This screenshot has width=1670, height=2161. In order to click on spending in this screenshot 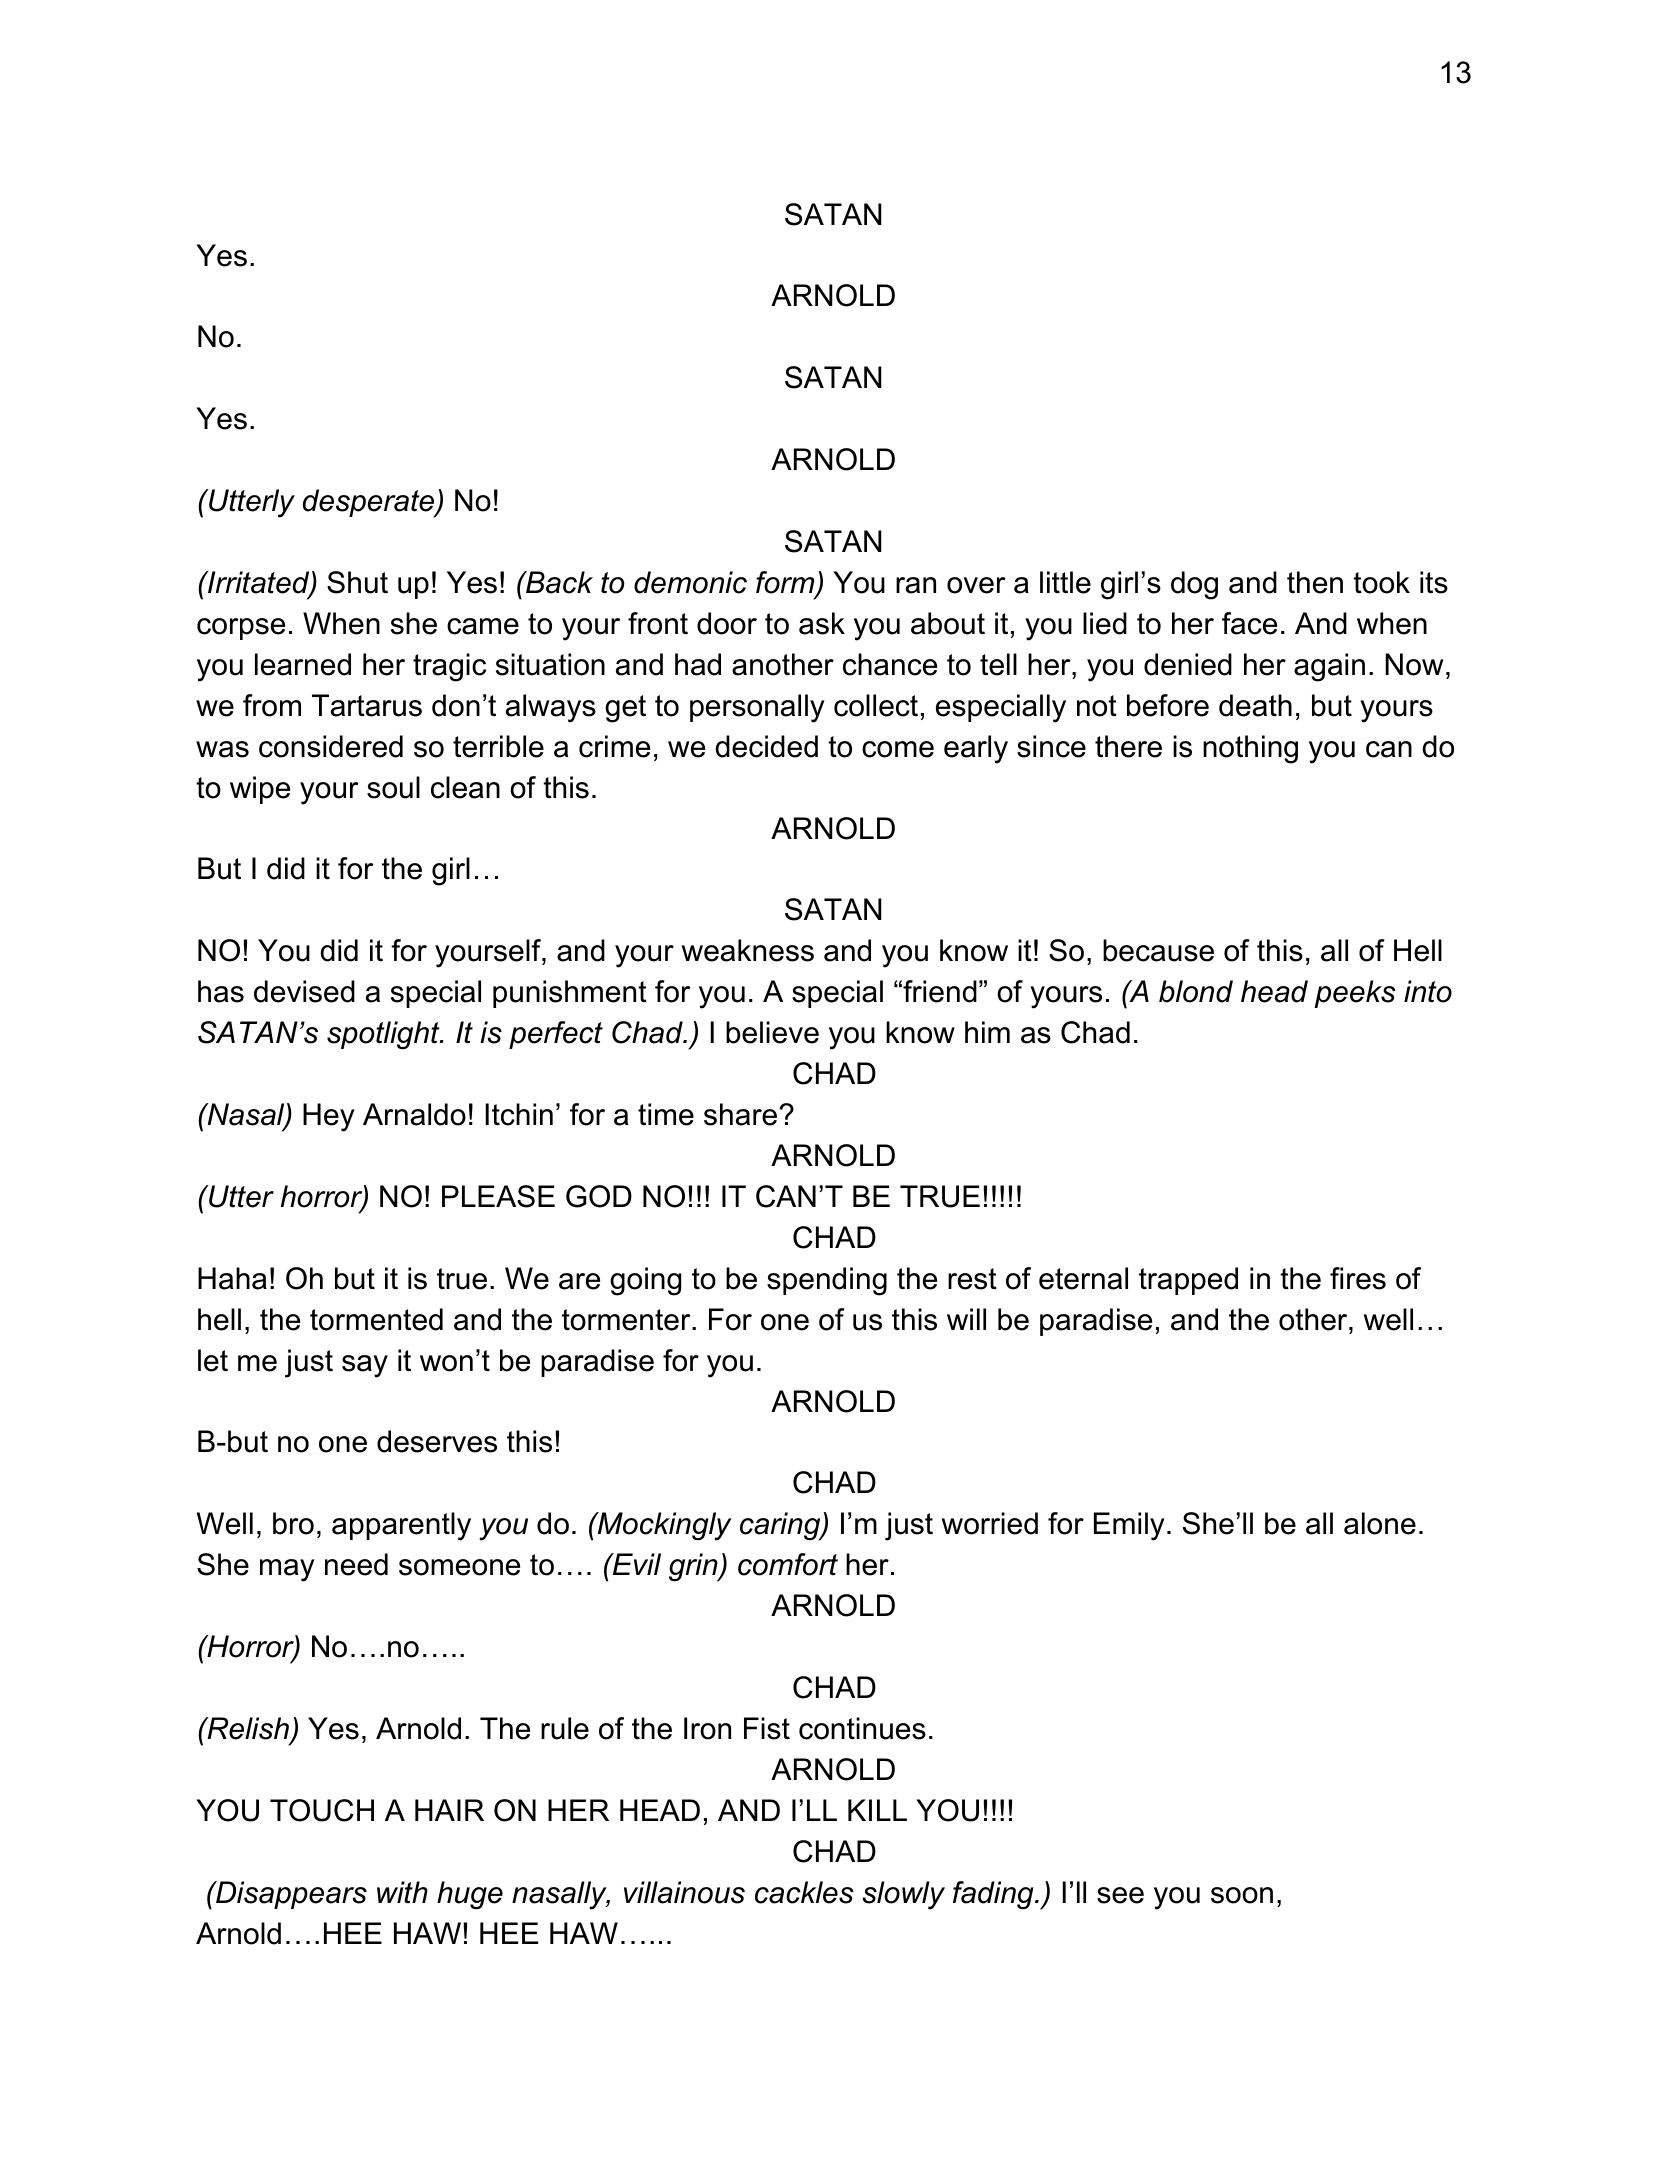, I will do `click(827, 1281)`.
